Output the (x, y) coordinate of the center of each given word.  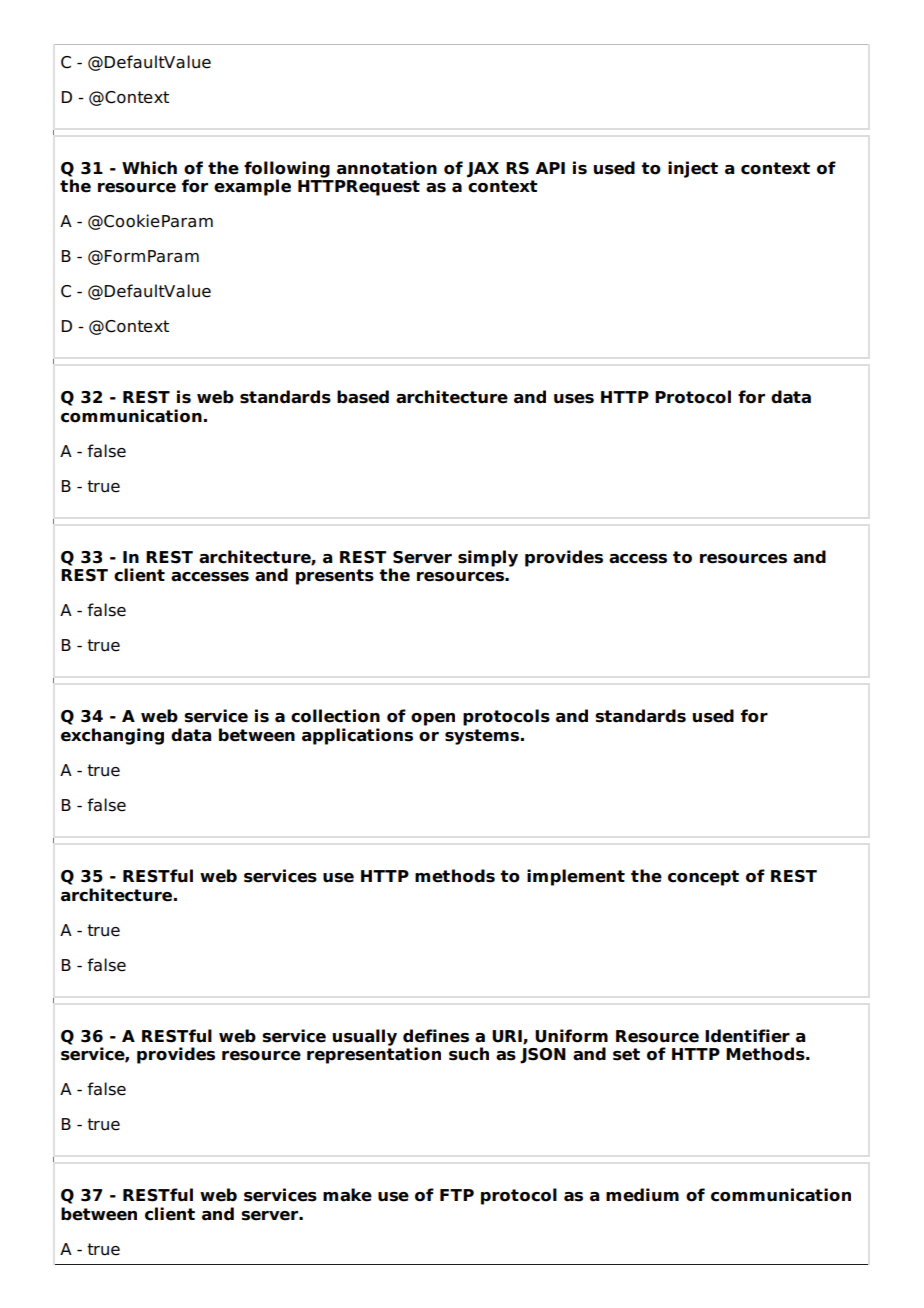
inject (693, 169)
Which (149, 168)
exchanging (112, 736)
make (347, 1195)
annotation (387, 168)
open (433, 719)
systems (483, 737)
